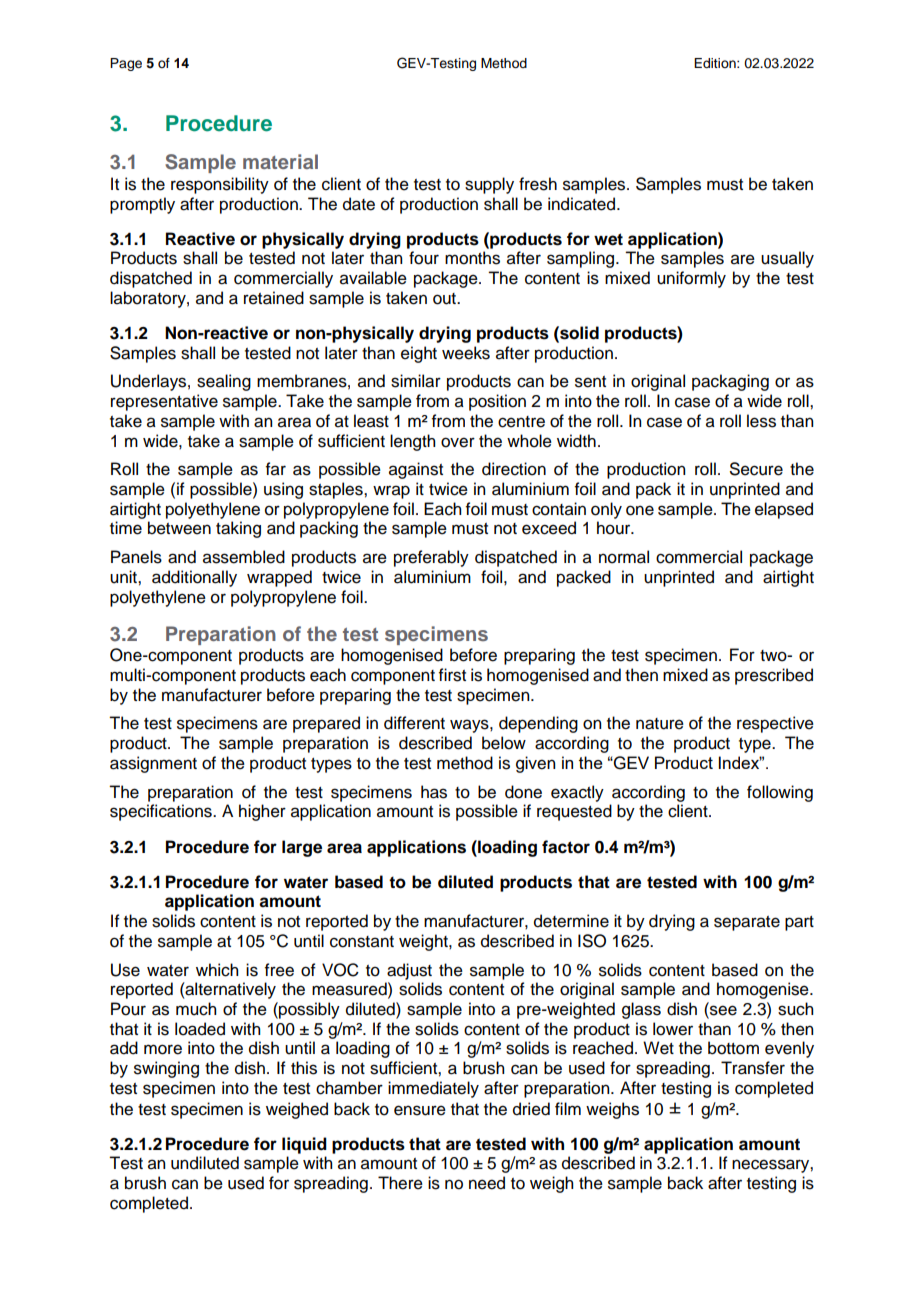 Image resolution: width=924 pixels, height=1308 pixels. Describe the element at coordinates (304, 1145) in the screenshot. I see `liquid` at that location.
